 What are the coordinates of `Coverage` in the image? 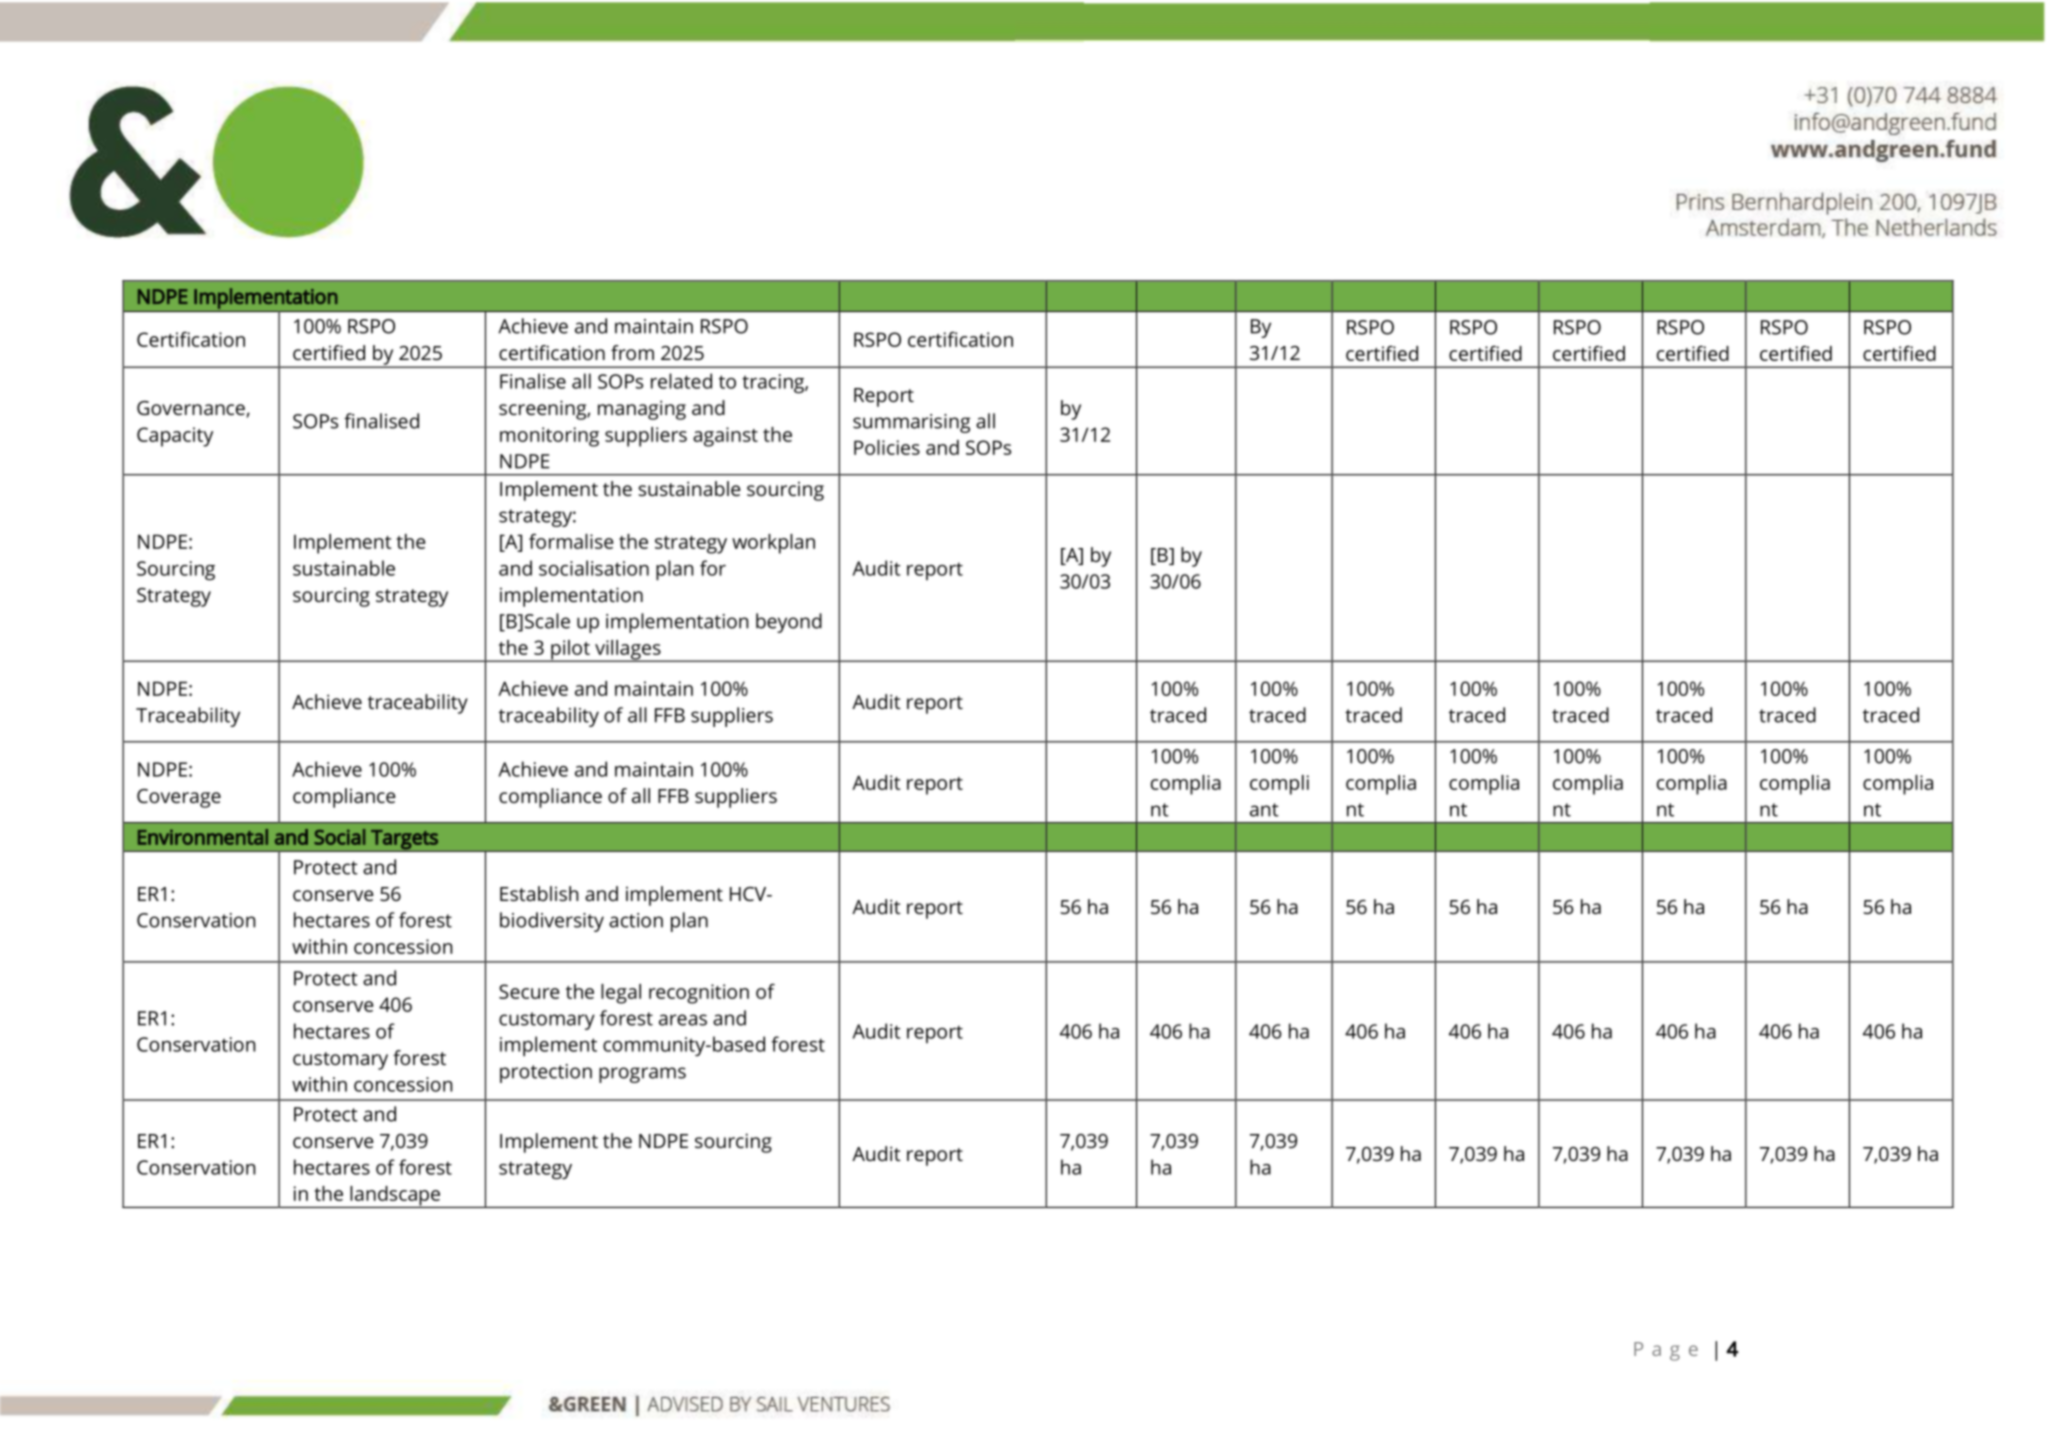 It's located at (179, 798).
